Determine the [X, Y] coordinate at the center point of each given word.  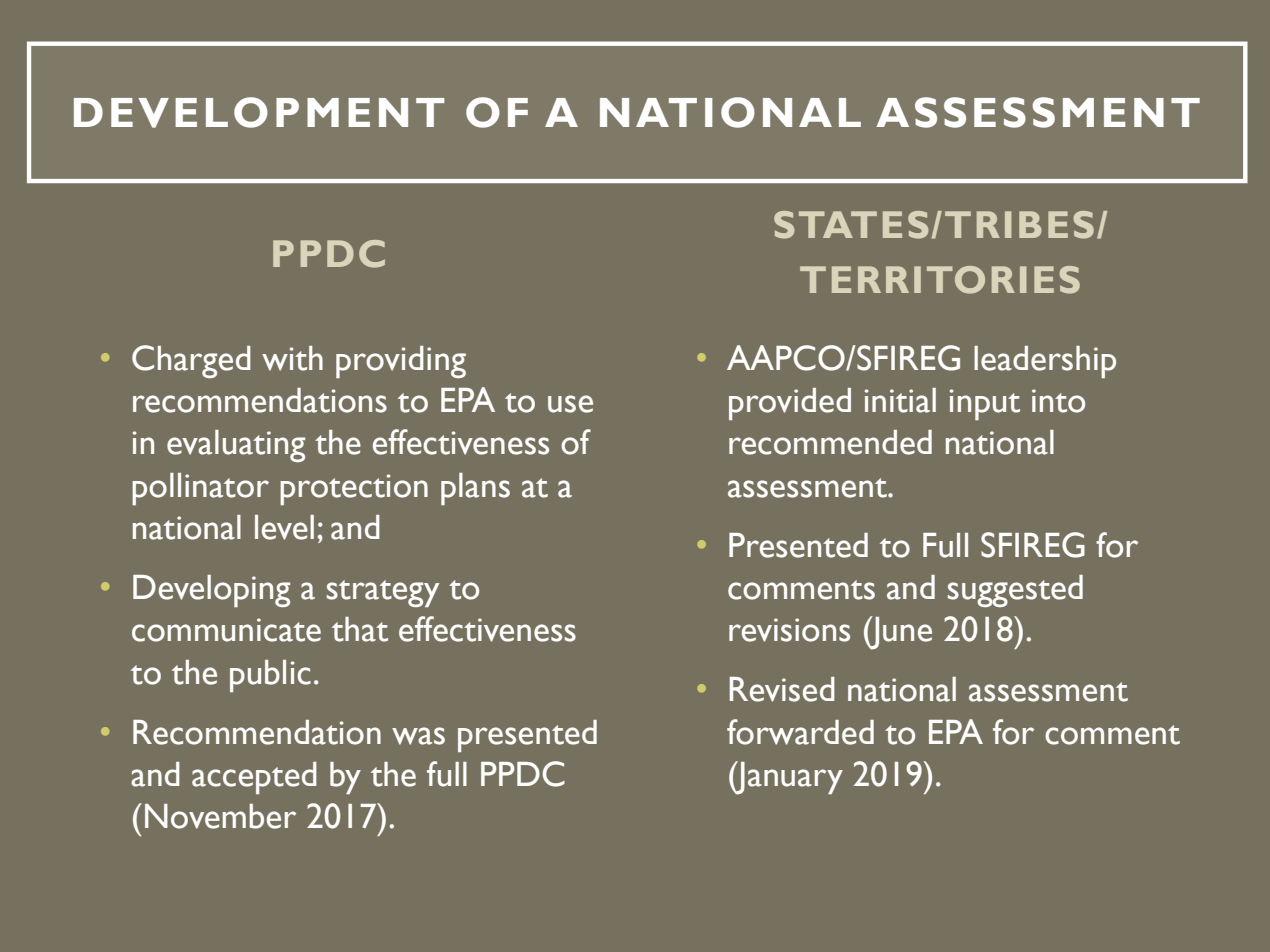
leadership [1045, 362]
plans [475, 489]
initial [900, 400]
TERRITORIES [940, 280]
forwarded [800, 732]
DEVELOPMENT [259, 112]
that [360, 629]
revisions [789, 630]
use [570, 404]
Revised [782, 689]
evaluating [236, 446]
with [292, 358]
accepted [254, 778]
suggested [1015, 591]
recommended [830, 442]
